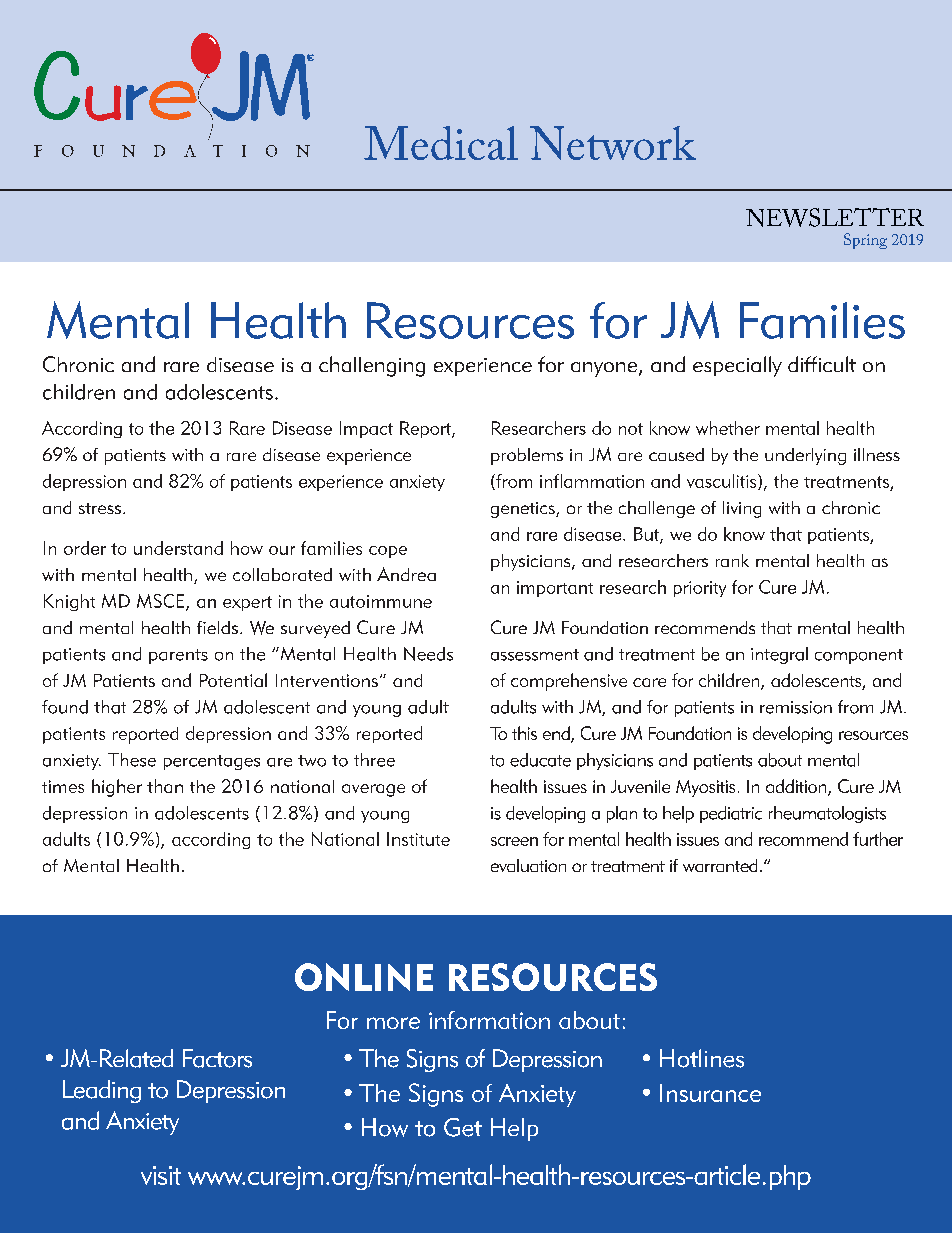  What do you see at coordinates (613, 143) in the document?
I see `Network` at bounding box center [613, 143].
